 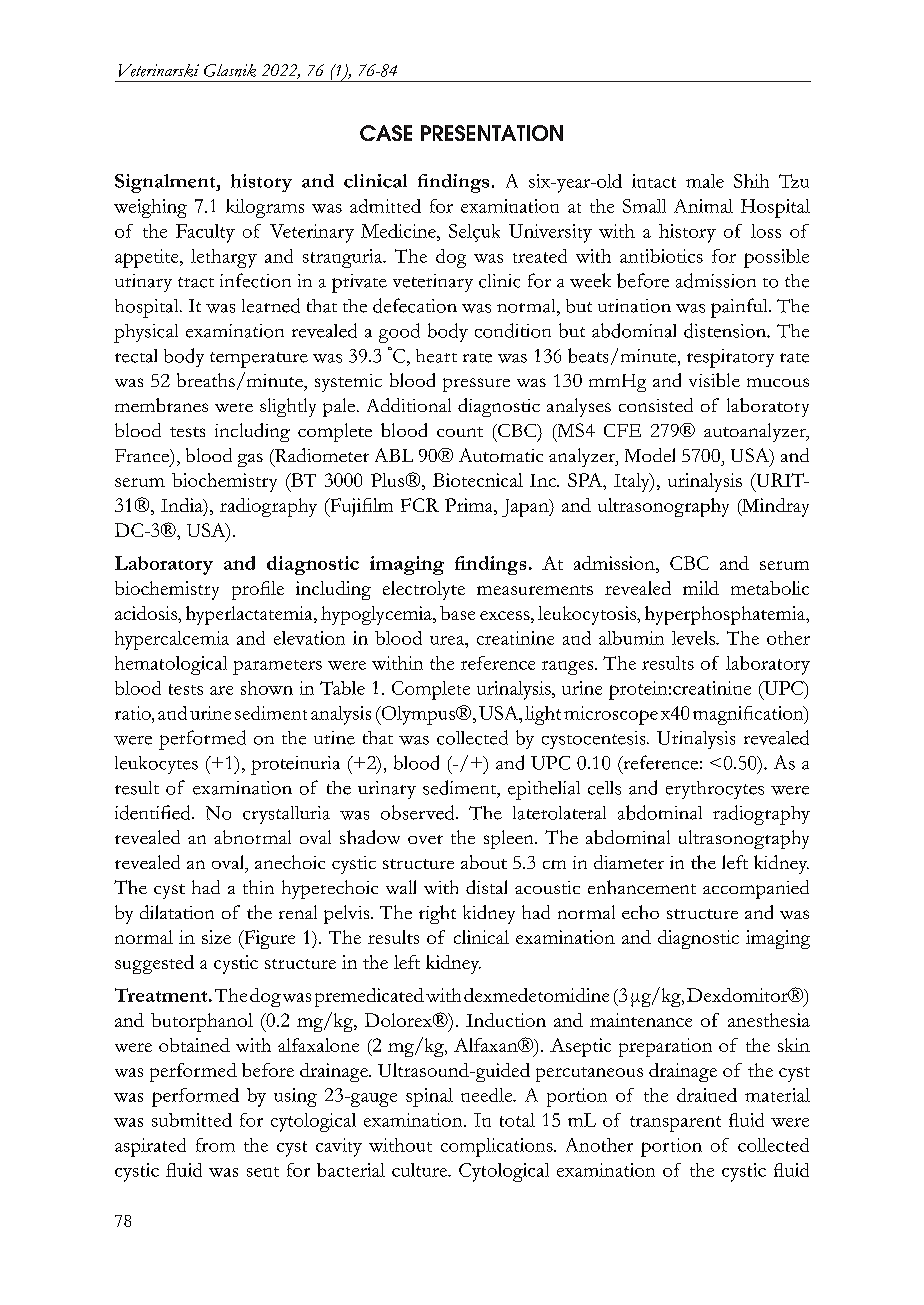 I want to click on observed, so click(x=419, y=812).
